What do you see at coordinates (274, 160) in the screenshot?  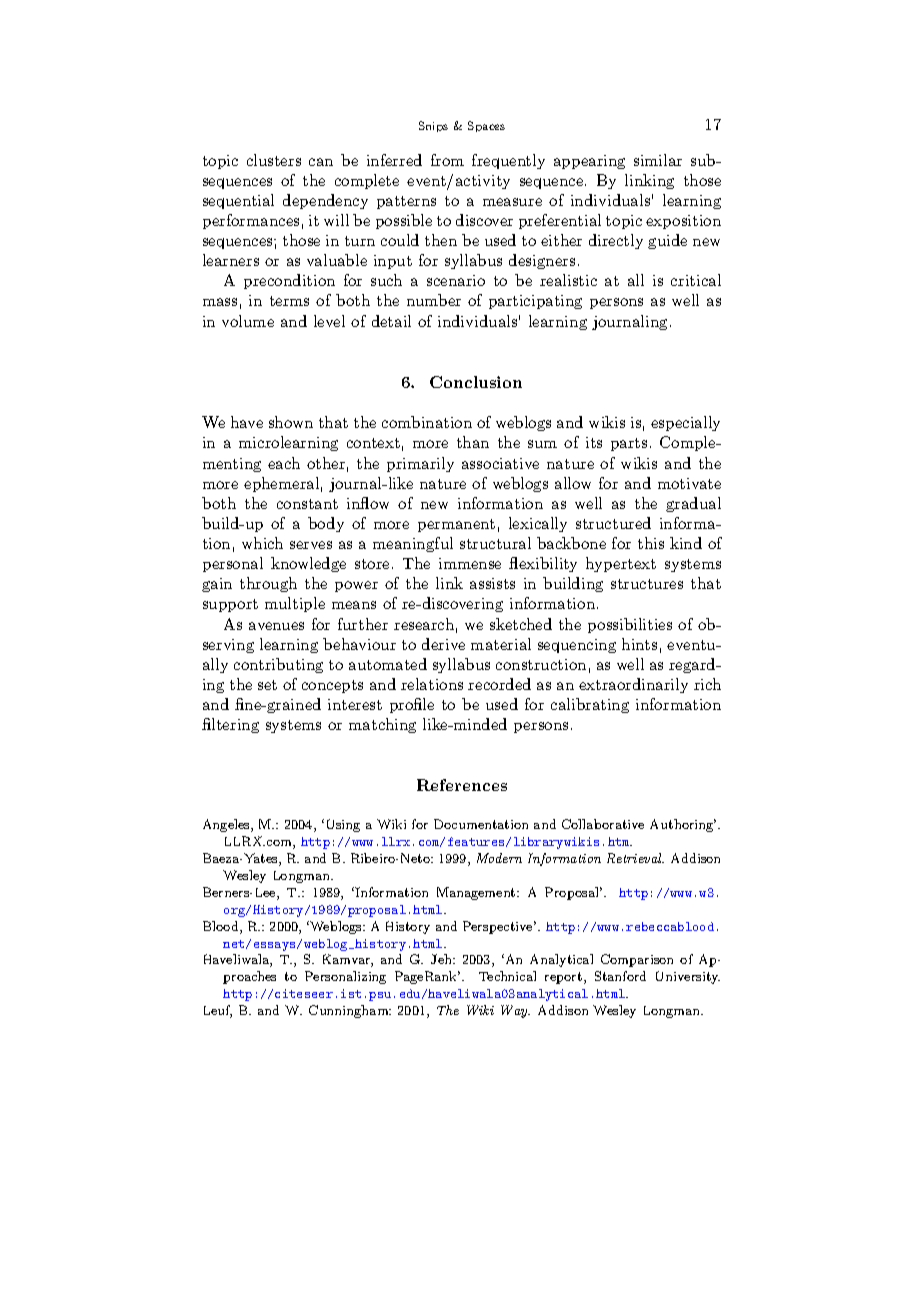 I see `clusters` at bounding box center [274, 160].
